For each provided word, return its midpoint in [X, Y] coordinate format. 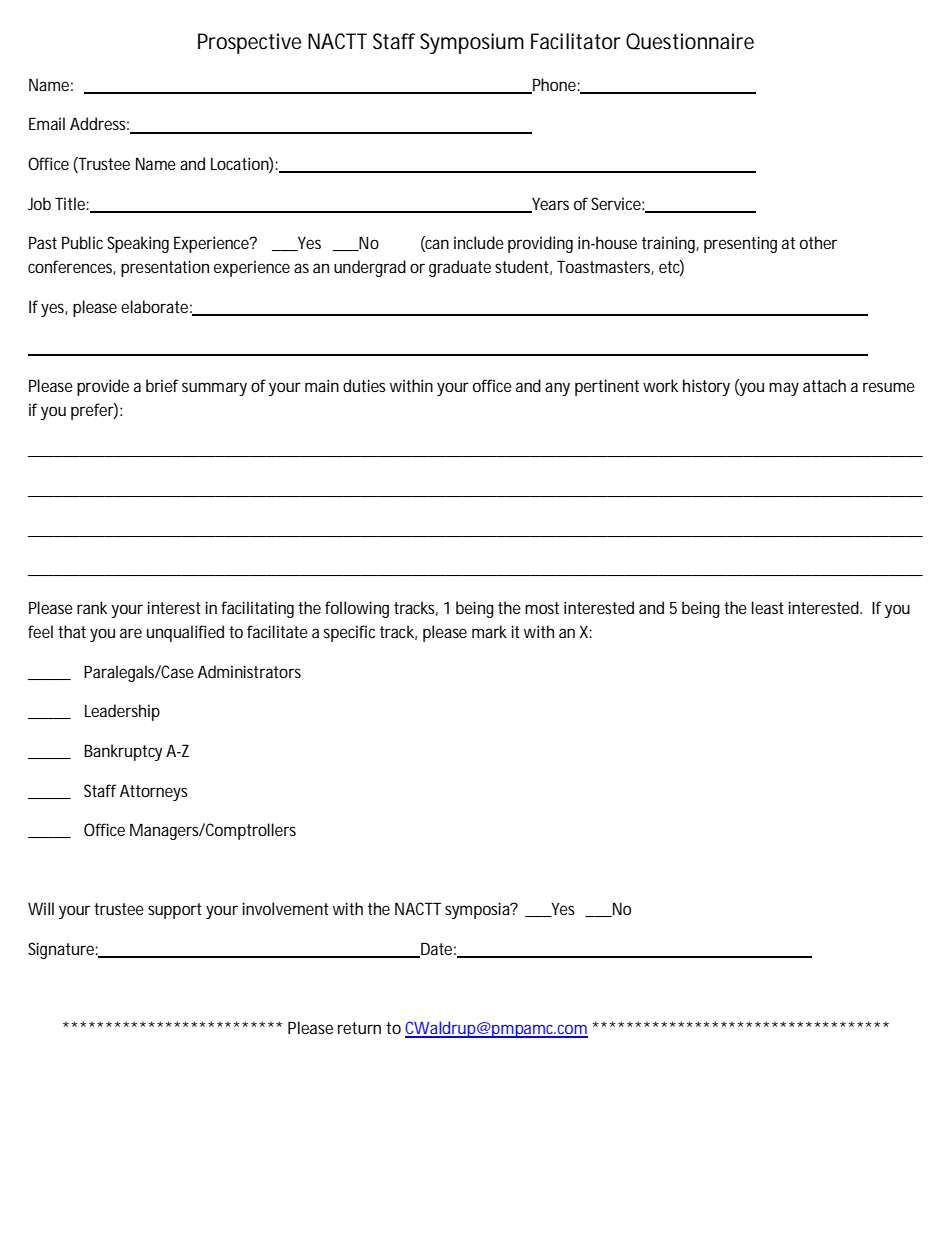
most [542, 608]
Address [99, 123]
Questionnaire [690, 41]
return [359, 1028]
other [818, 242]
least [768, 607]
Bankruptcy [123, 752]
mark [489, 631]
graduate [460, 268]
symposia [479, 910]
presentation [165, 268]
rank [92, 607]
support [175, 911]
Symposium [472, 43]
